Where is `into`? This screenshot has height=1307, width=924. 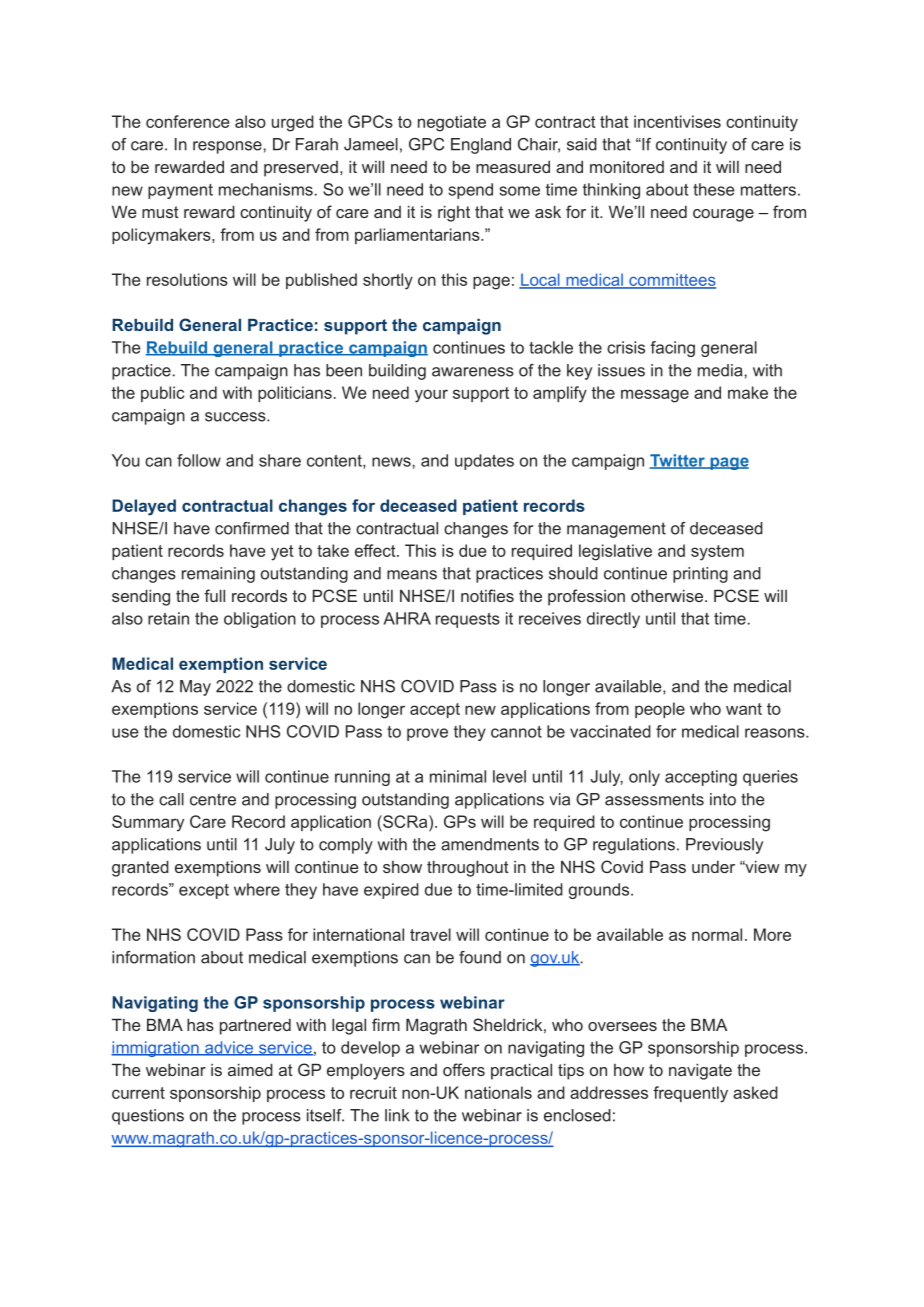 into is located at coordinates (723, 799).
